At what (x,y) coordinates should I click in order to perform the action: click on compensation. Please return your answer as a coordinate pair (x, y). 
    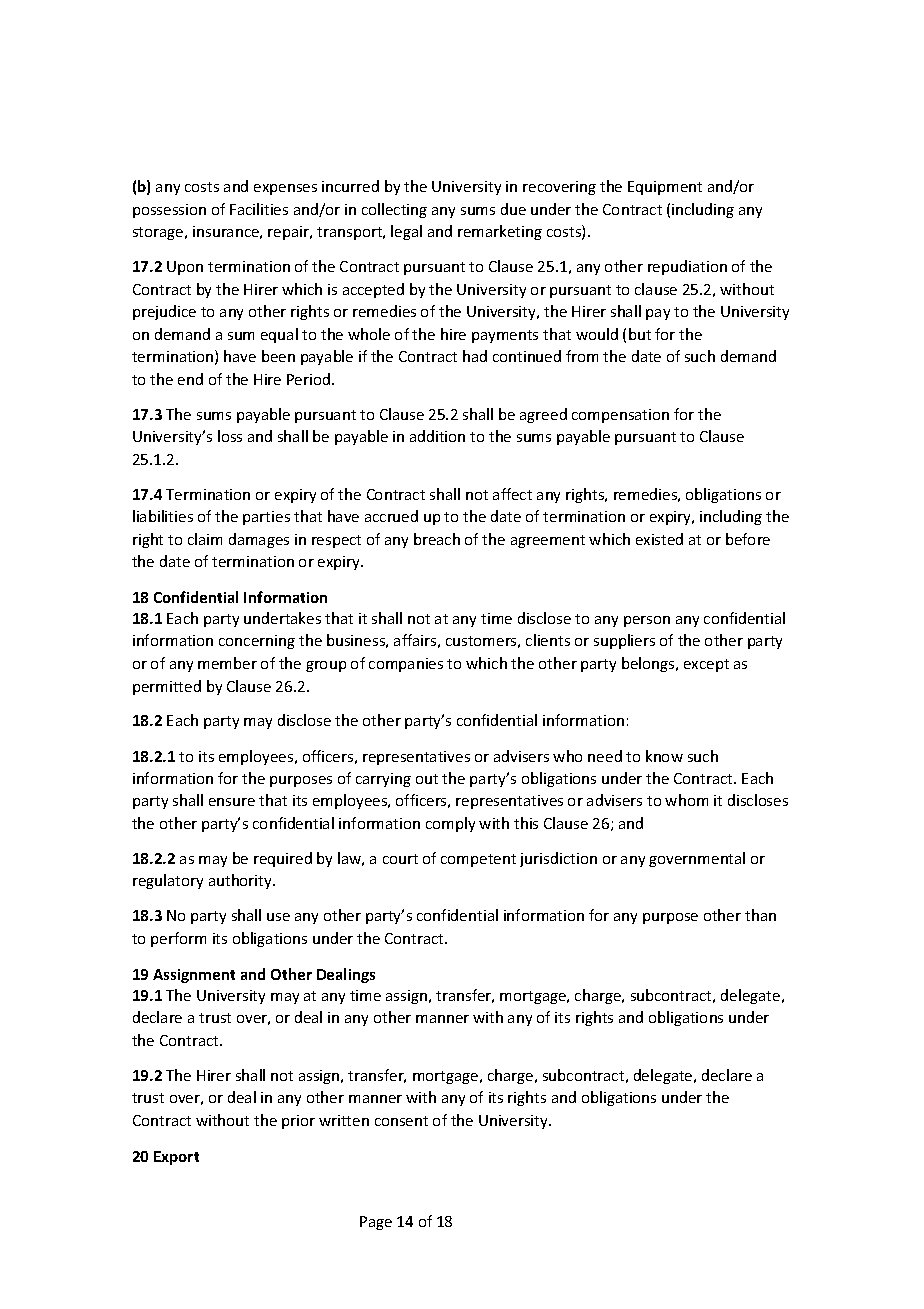
    Looking at the image, I should click on (620, 416).
